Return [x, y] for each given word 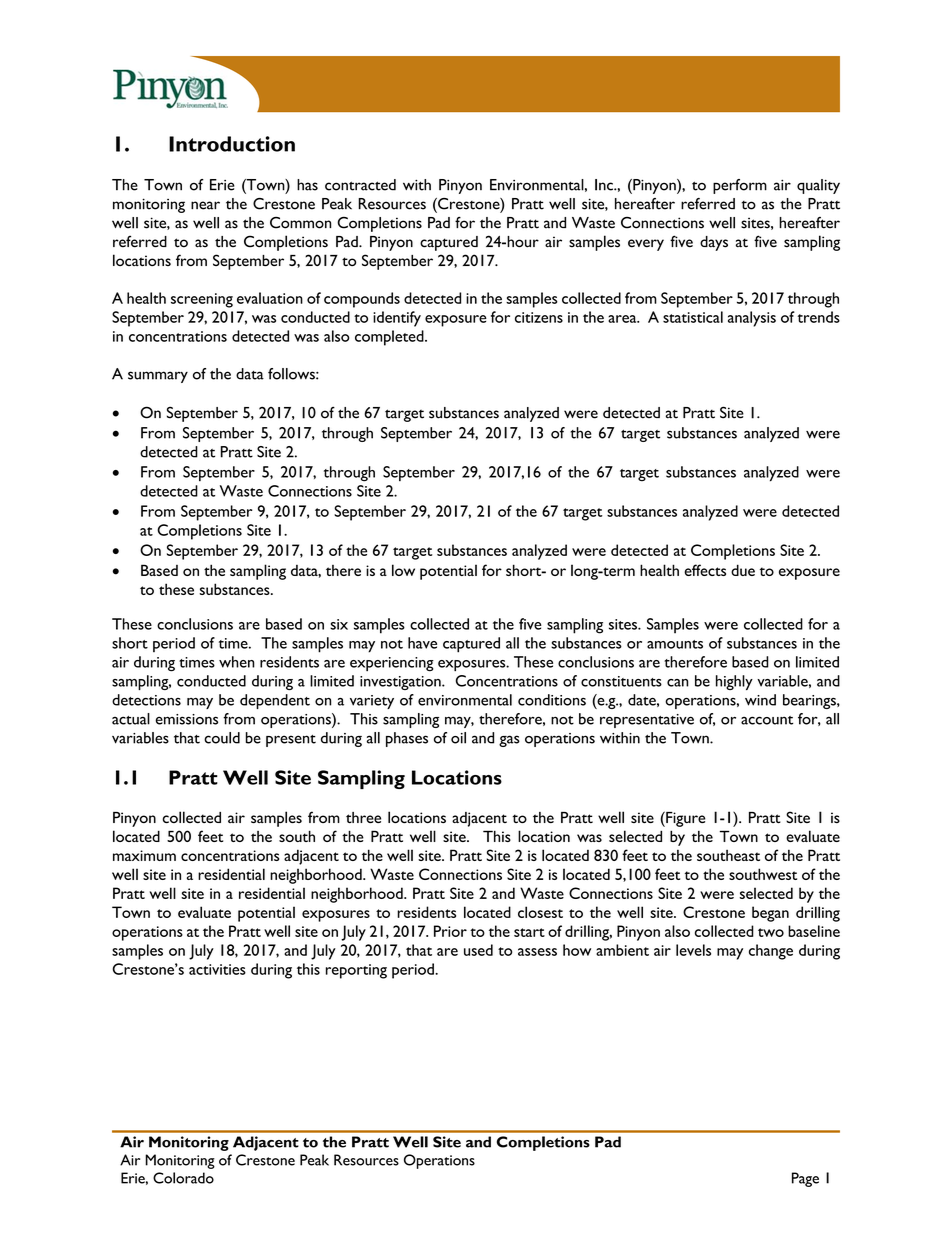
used [478, 950]
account [767, 720]
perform [740, 186]
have [422, 643]
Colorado [183, 1178]
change [771, 952]
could [222, 738]
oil [458, 738]
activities [217, 969]
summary [158, 377]
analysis [752, 319]
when [237, 662]
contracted [360, 185]
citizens [539, 317]
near [205, 205]
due [743, 570]
